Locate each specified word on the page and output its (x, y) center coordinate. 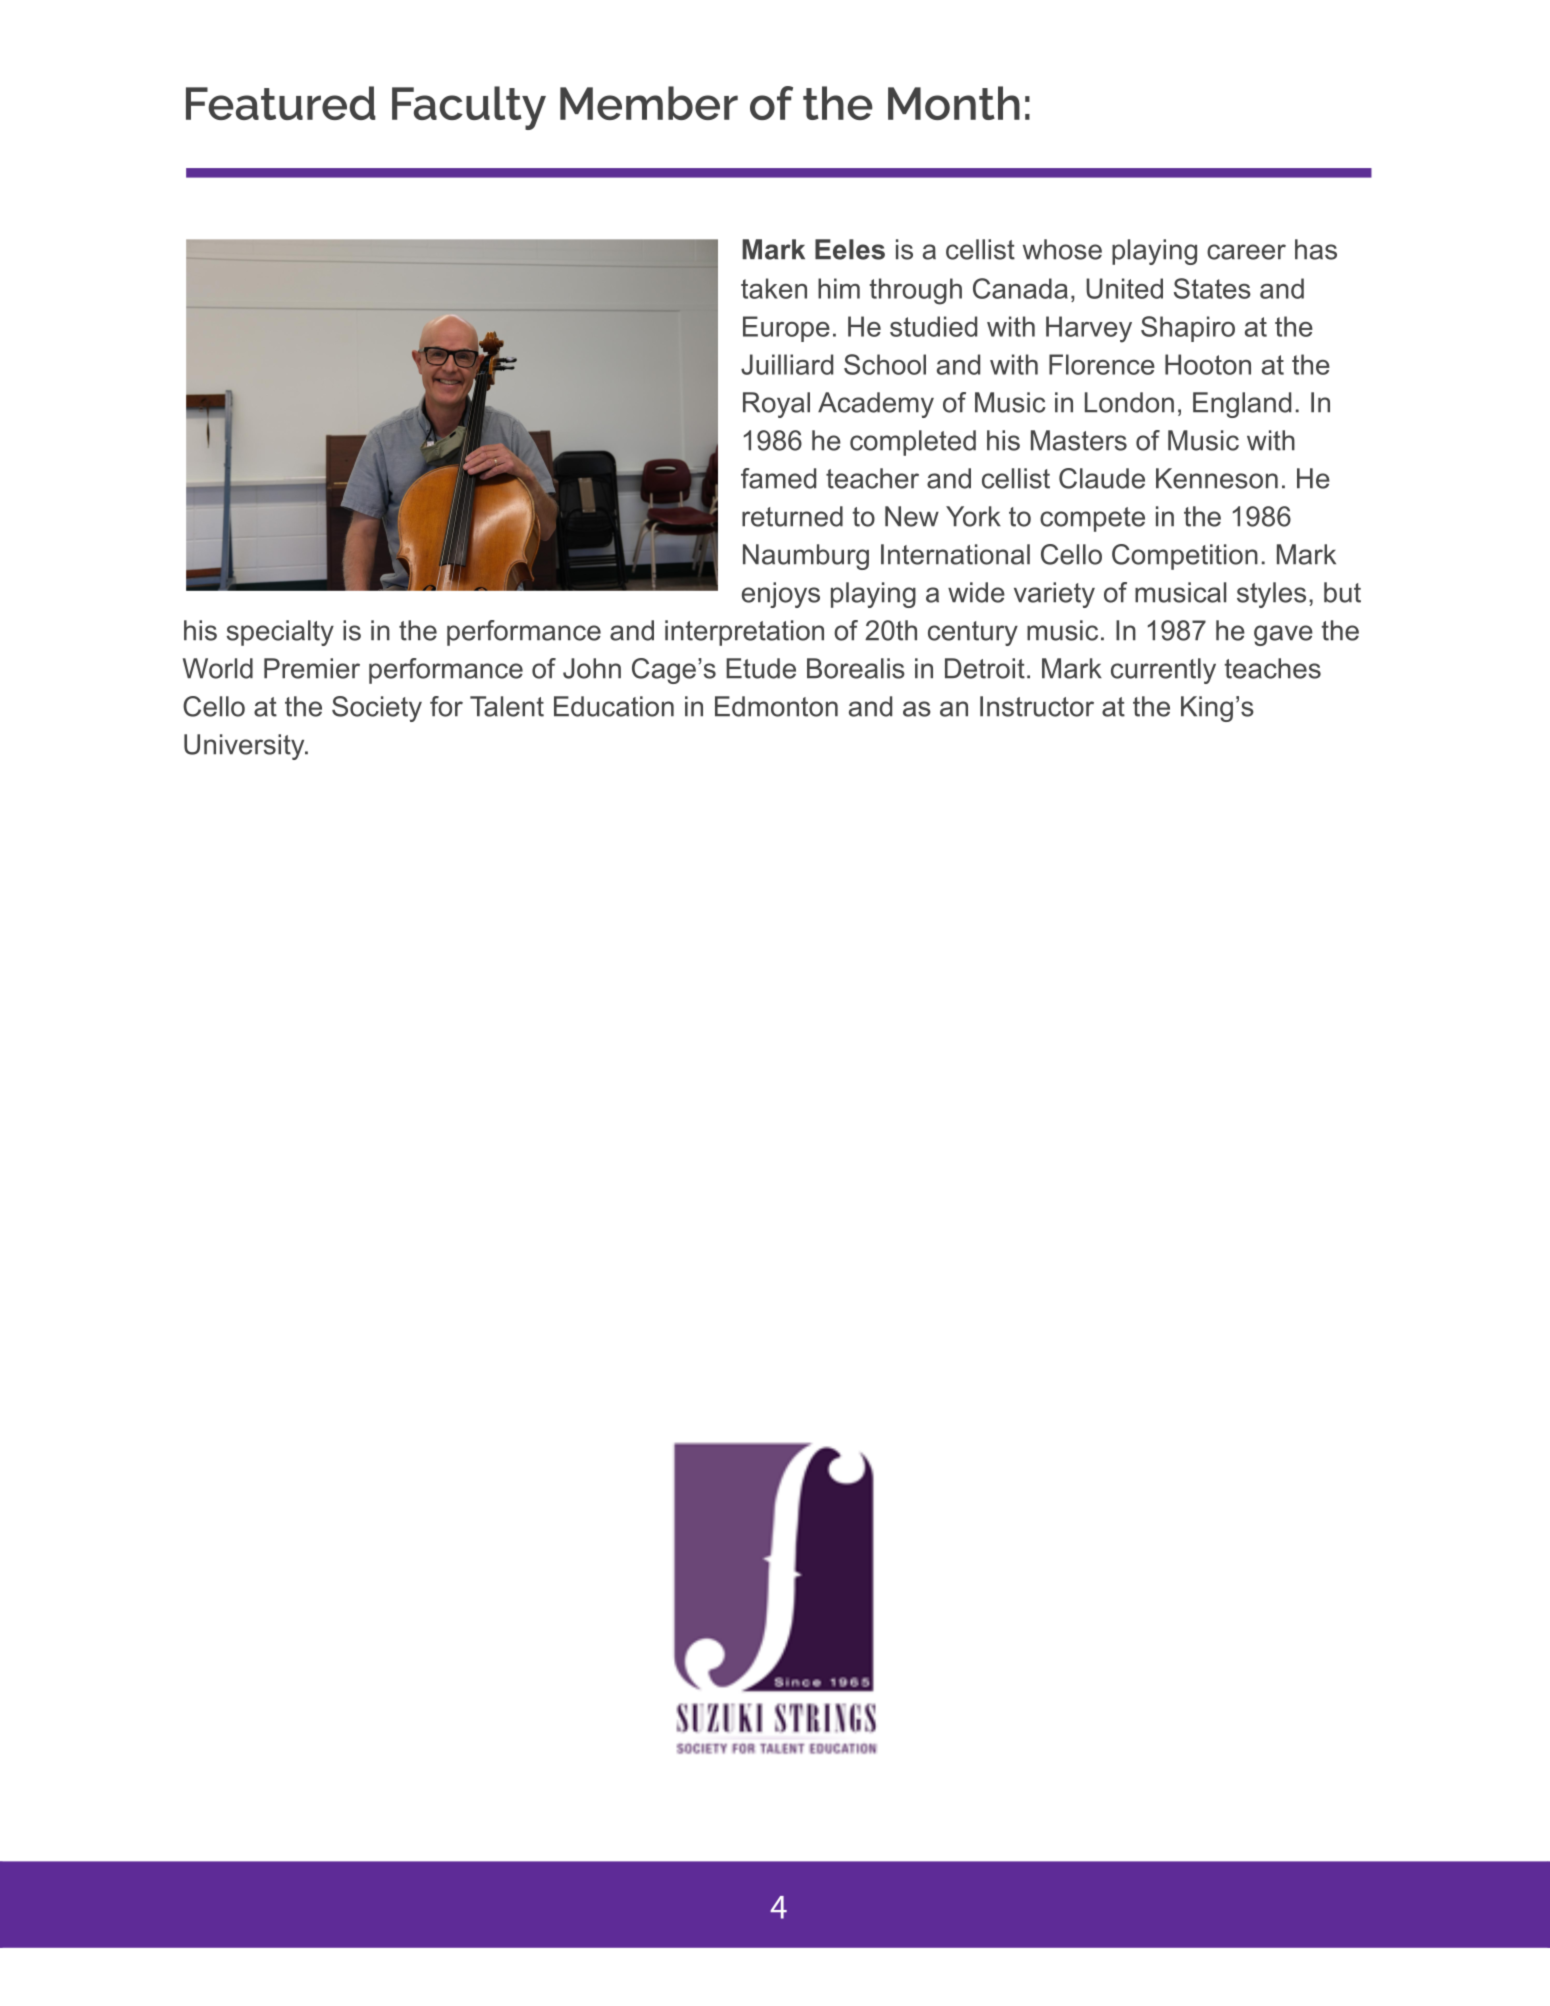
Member (649, 103)
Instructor (1037, 706)
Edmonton (776, 706)
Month (954, 103)
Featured (281, 103)
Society (377, 709)
